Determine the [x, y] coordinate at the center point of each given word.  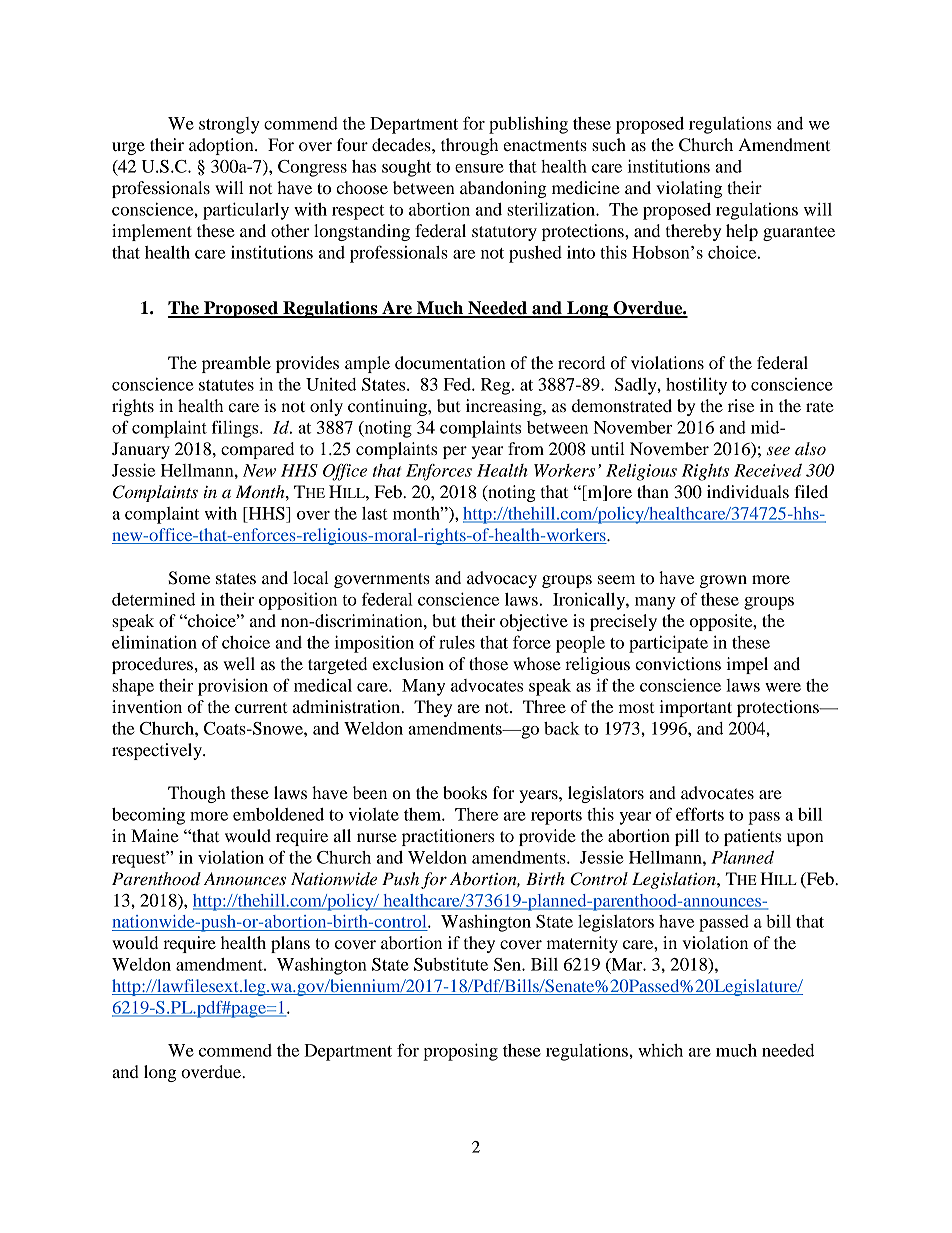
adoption [222, 146]
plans [290, 944]
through [469, 146]
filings [236, 429]
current [261, 708]
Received [768, 470]
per [455, 452]
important [695, 708]
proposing [460, 1052]
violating [689, 189]
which [660, 1050]
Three [544, 706]
